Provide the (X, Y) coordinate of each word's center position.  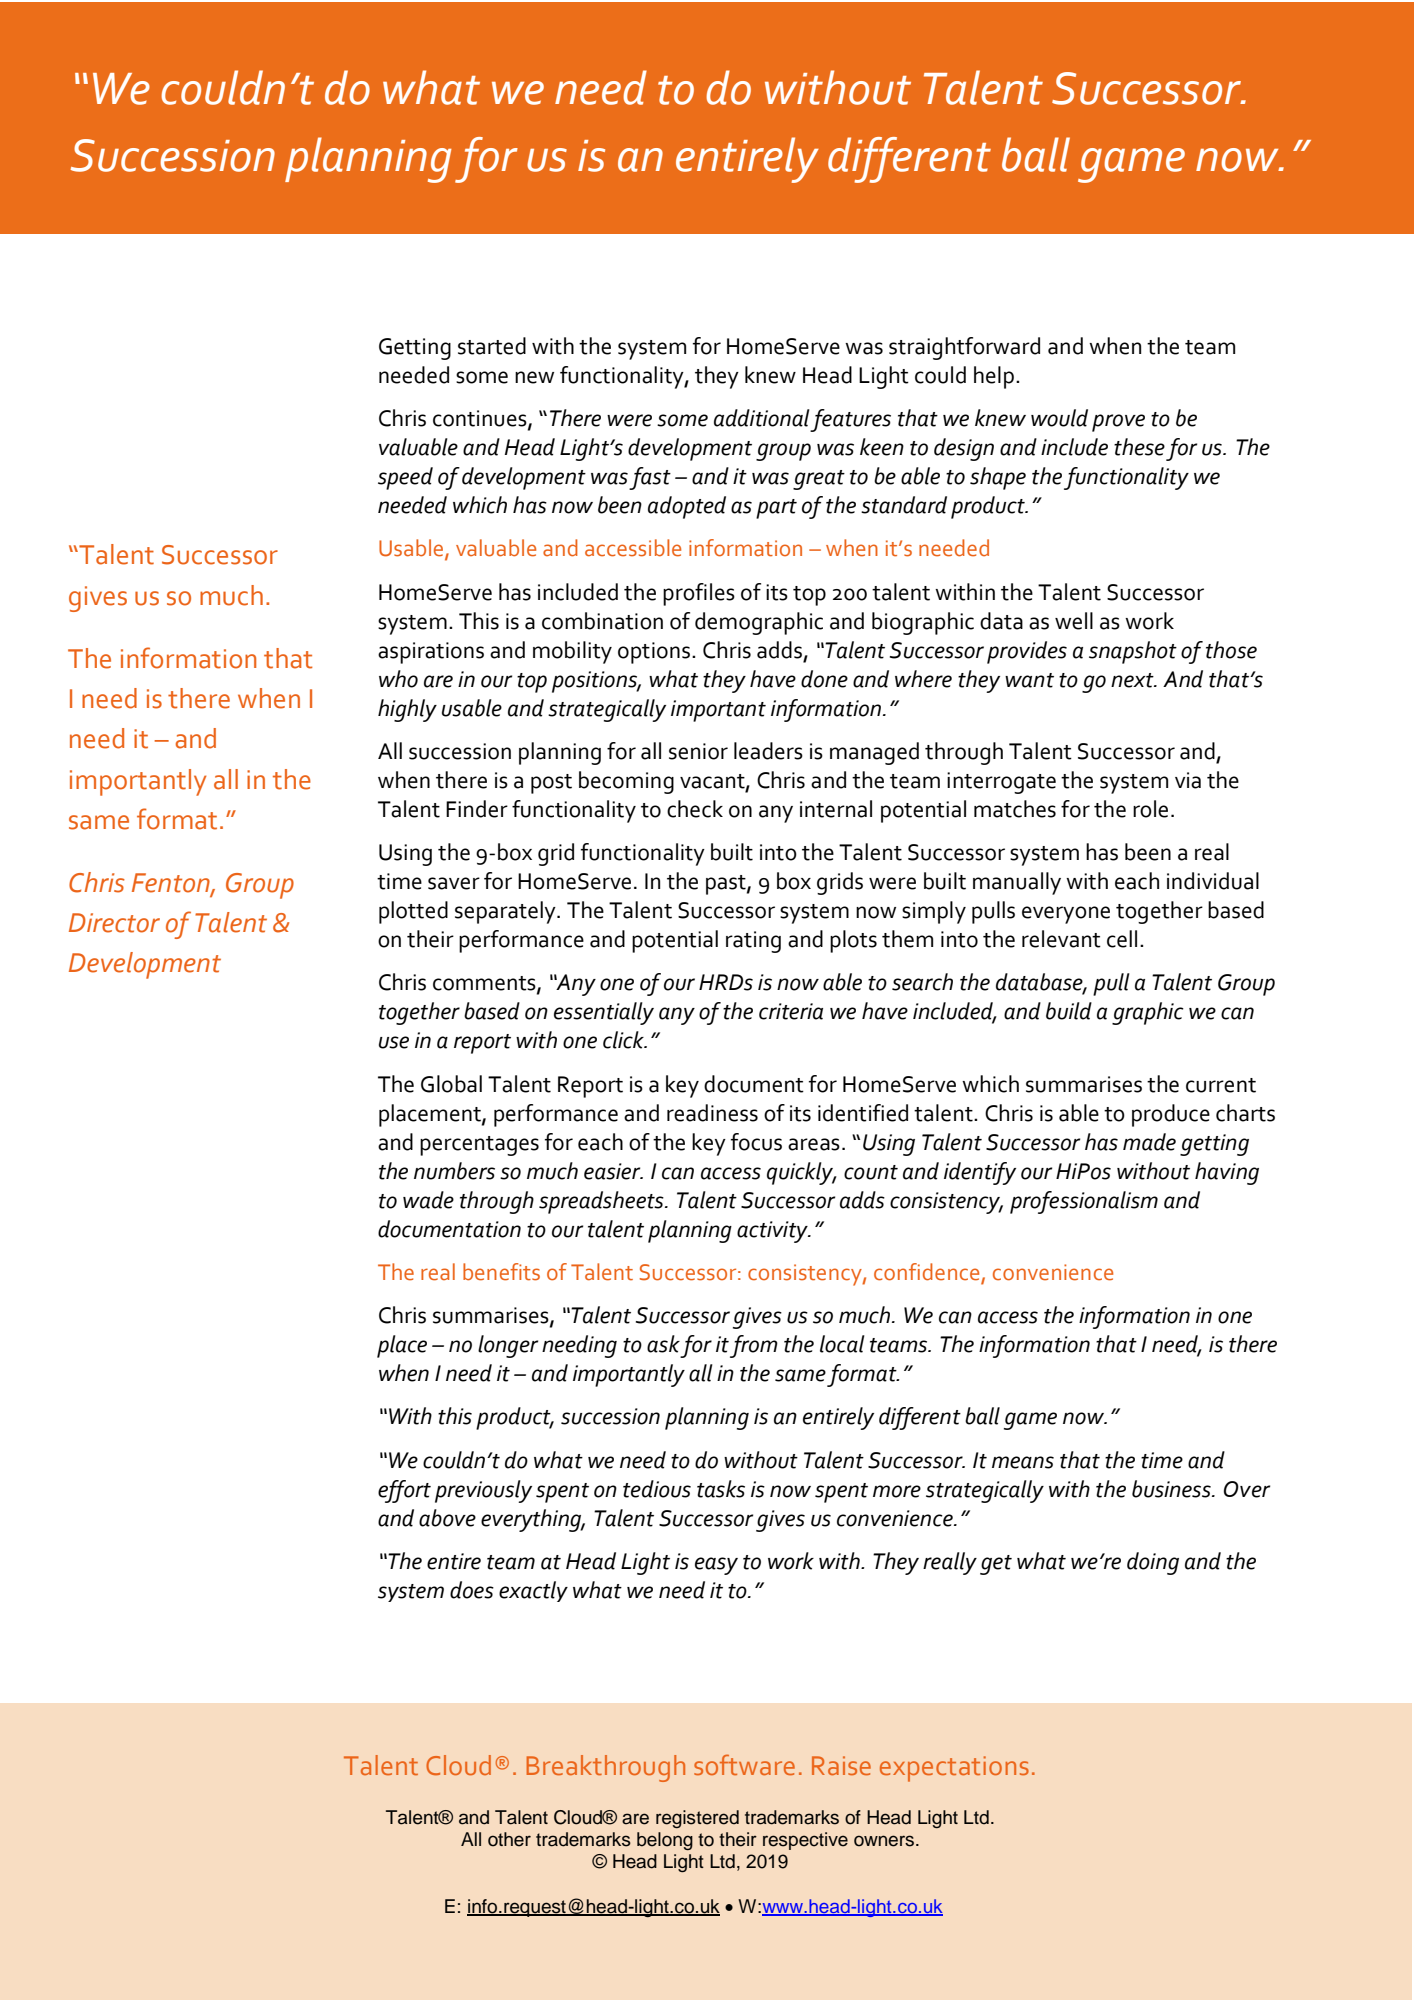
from (754, 1346)
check (695, 809)
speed (405, 478)
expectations (954, 1769)
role (1150, 809)
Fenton (172, 884)
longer (508, 1346)
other (509, 1839)
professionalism (1084, 1202)
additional (762, 418)
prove (1118, 423)
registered (697, 1819)
